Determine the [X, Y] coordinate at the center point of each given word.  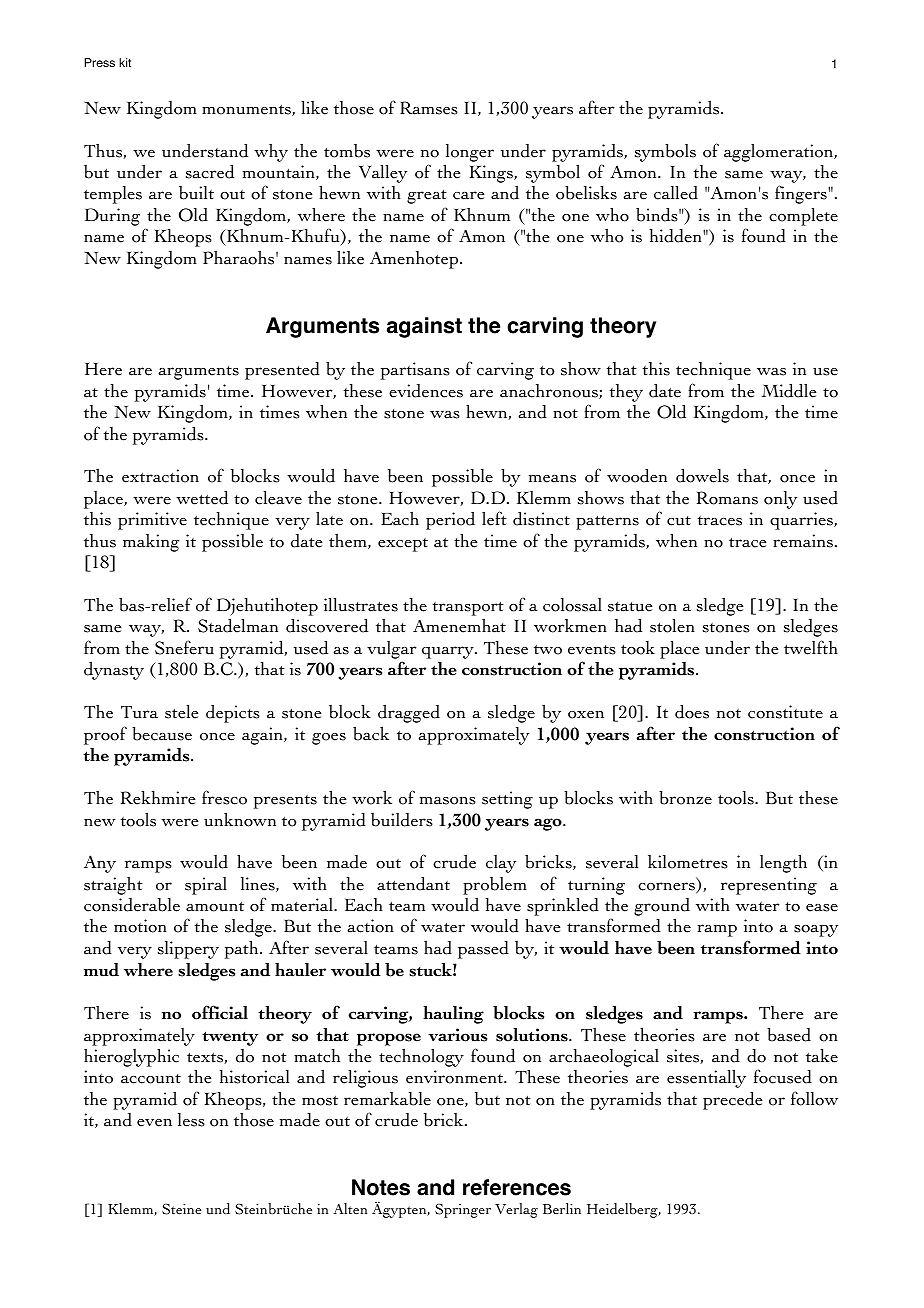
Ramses [429, 108]
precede [732, 1100]
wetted [202, 497]
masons [448, 801]
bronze [685, 797]
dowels [702, 475]
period [450, 521]
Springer [463, 1211]
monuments [247, 110]
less [191, 1120]
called [676, 192]
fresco [224, 797]
